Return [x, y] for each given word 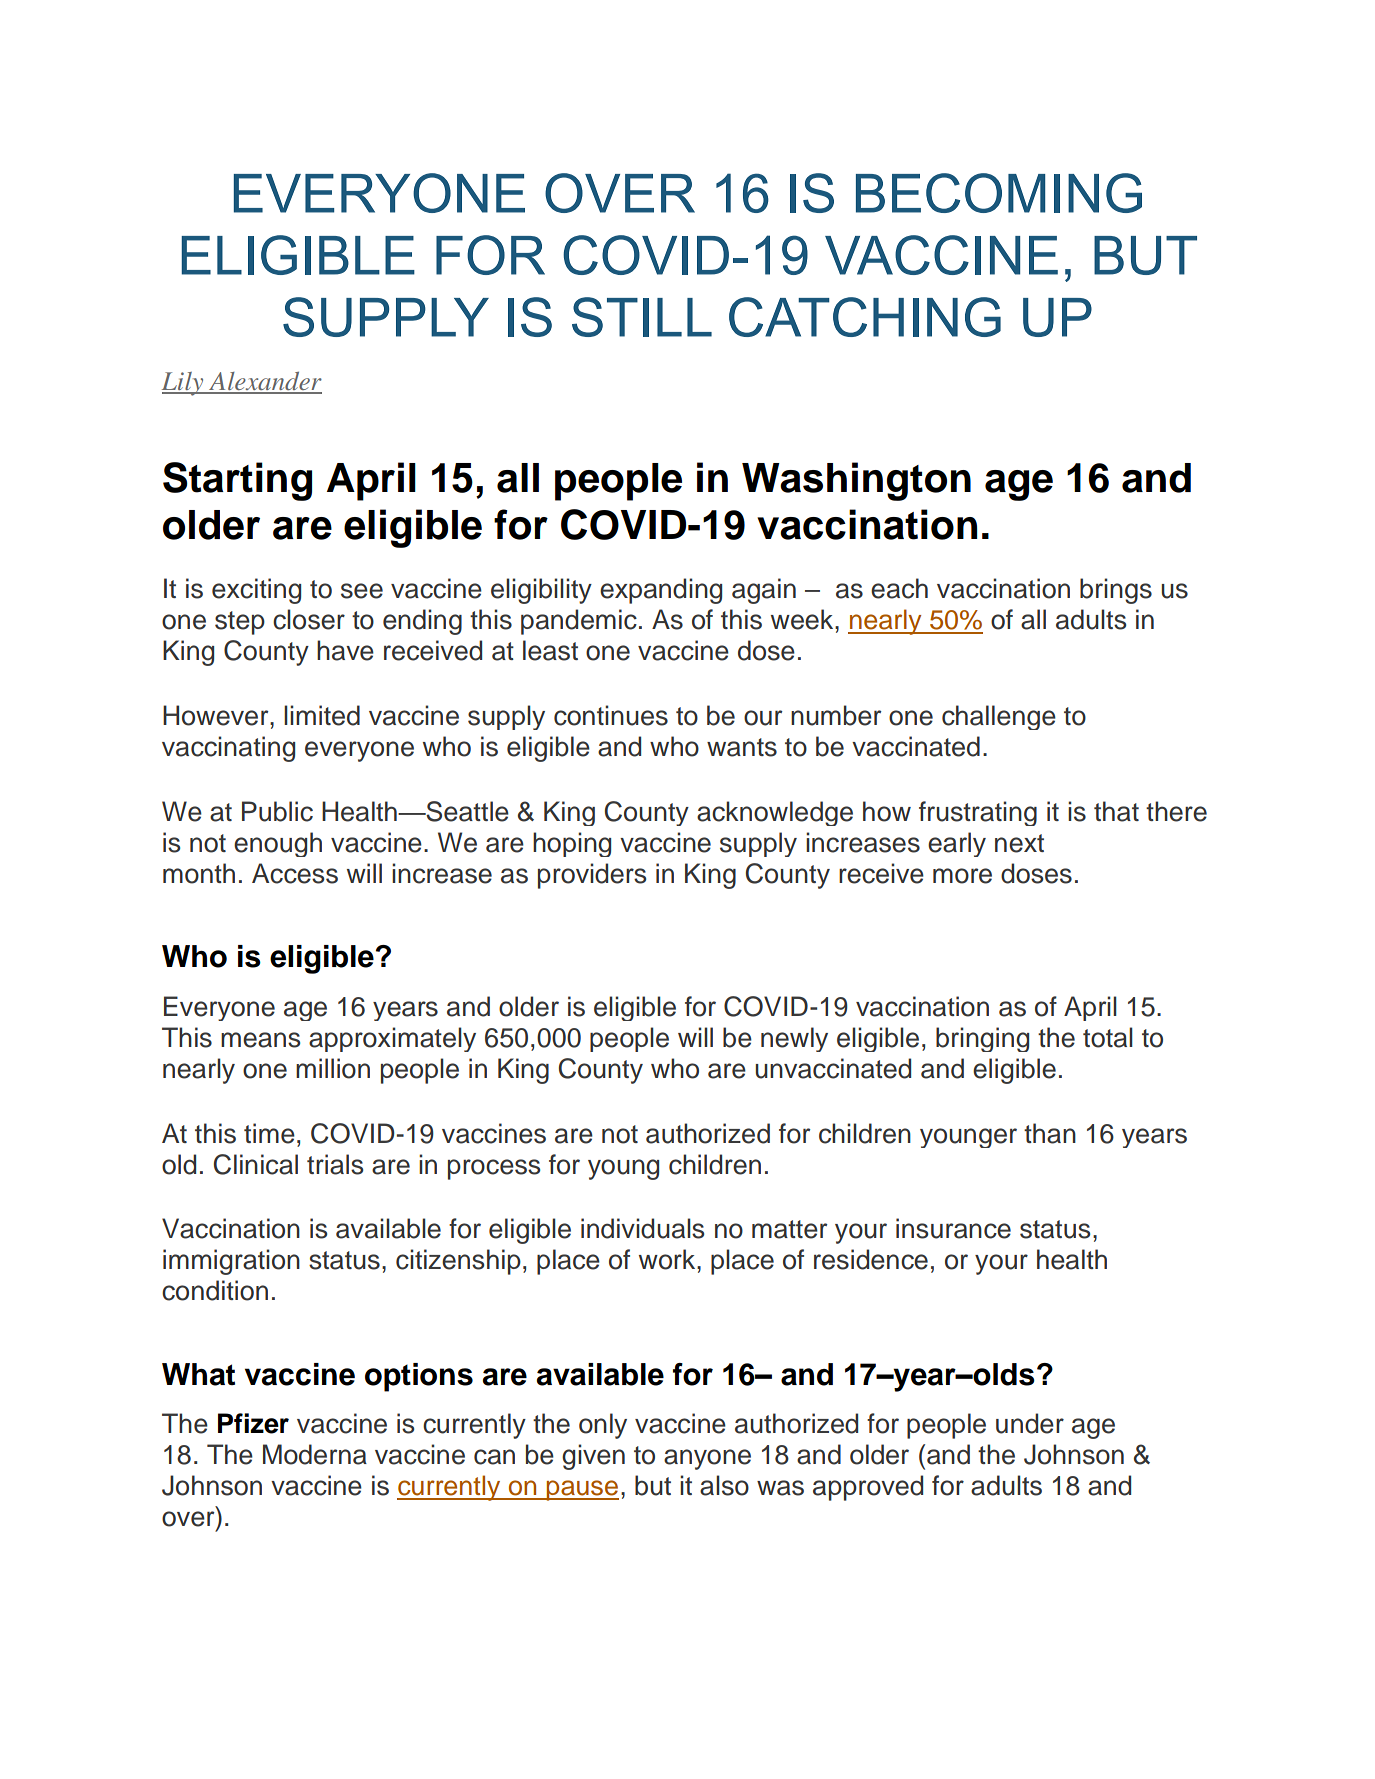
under [1030, 1423]
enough [278, 844]
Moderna [315, 1454]
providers [592, 876]
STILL [642, 317]
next [1019, 843]
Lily [184, 384]
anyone [707, 1459]
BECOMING [999, 193]
